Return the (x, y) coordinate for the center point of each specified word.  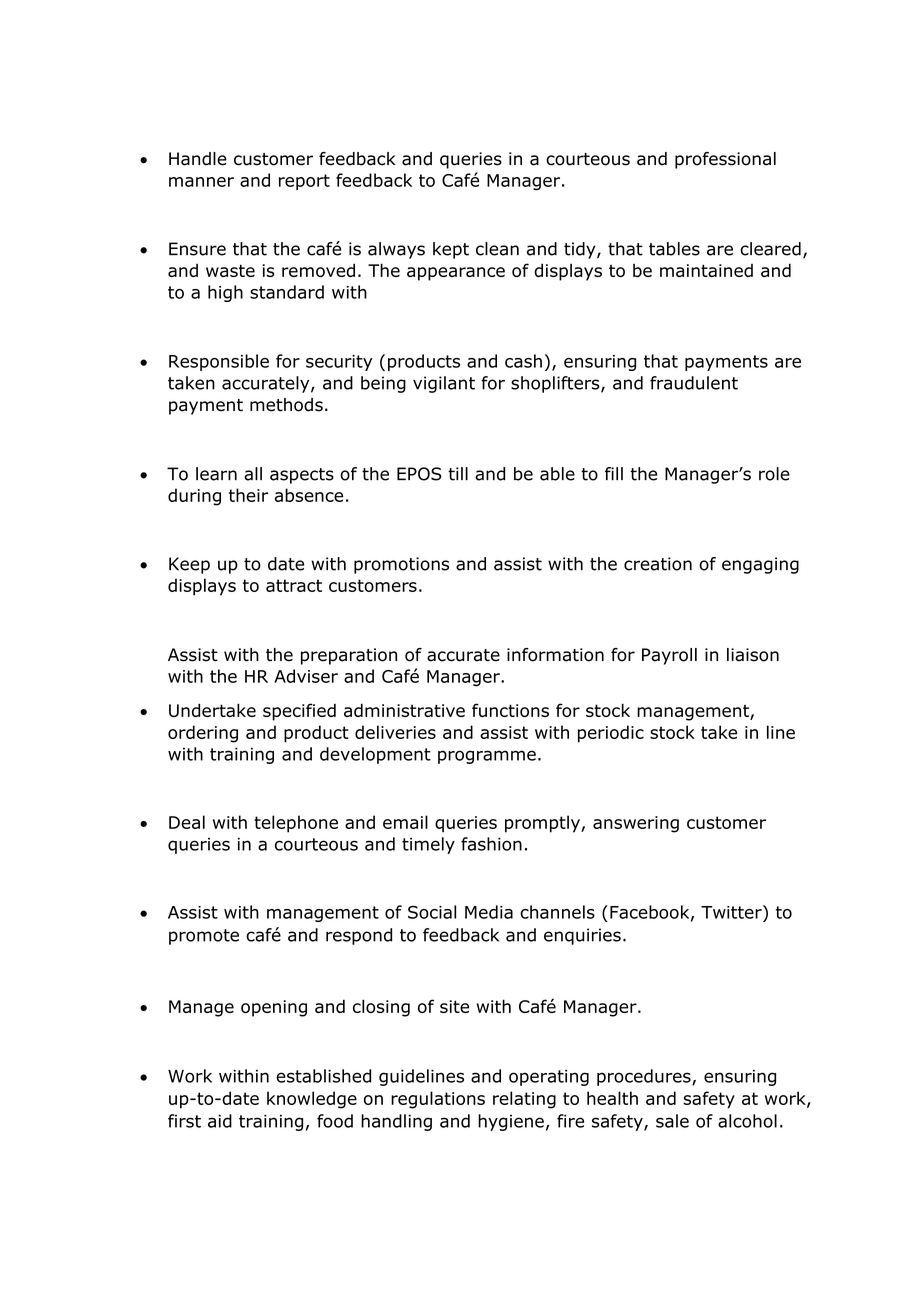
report (304, 182)
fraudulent (694, 383)
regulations (438, 1100)
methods (286, 405)
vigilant (444, 384)
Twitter (732, 912)
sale (672, 1121)
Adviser (306, 676)
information (555, 655)
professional (725, 160)
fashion (491, 844)
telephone (296, 824)
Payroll (669, 656)
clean (497, 249)
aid (220, 1121)
